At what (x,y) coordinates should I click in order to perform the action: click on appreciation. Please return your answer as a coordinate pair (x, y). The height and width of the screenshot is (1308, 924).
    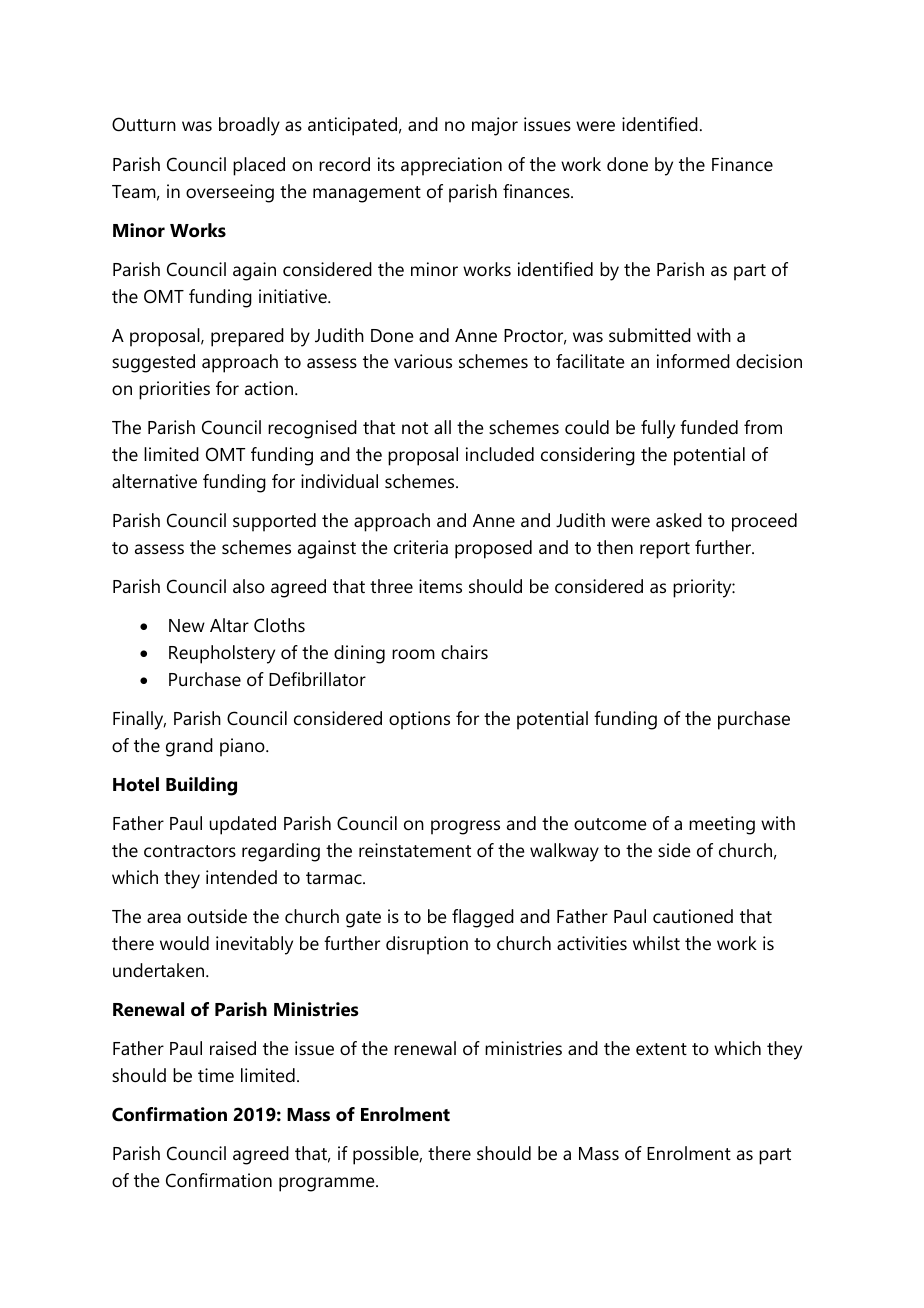
    Looking at the image, I should click on (451, 166).
